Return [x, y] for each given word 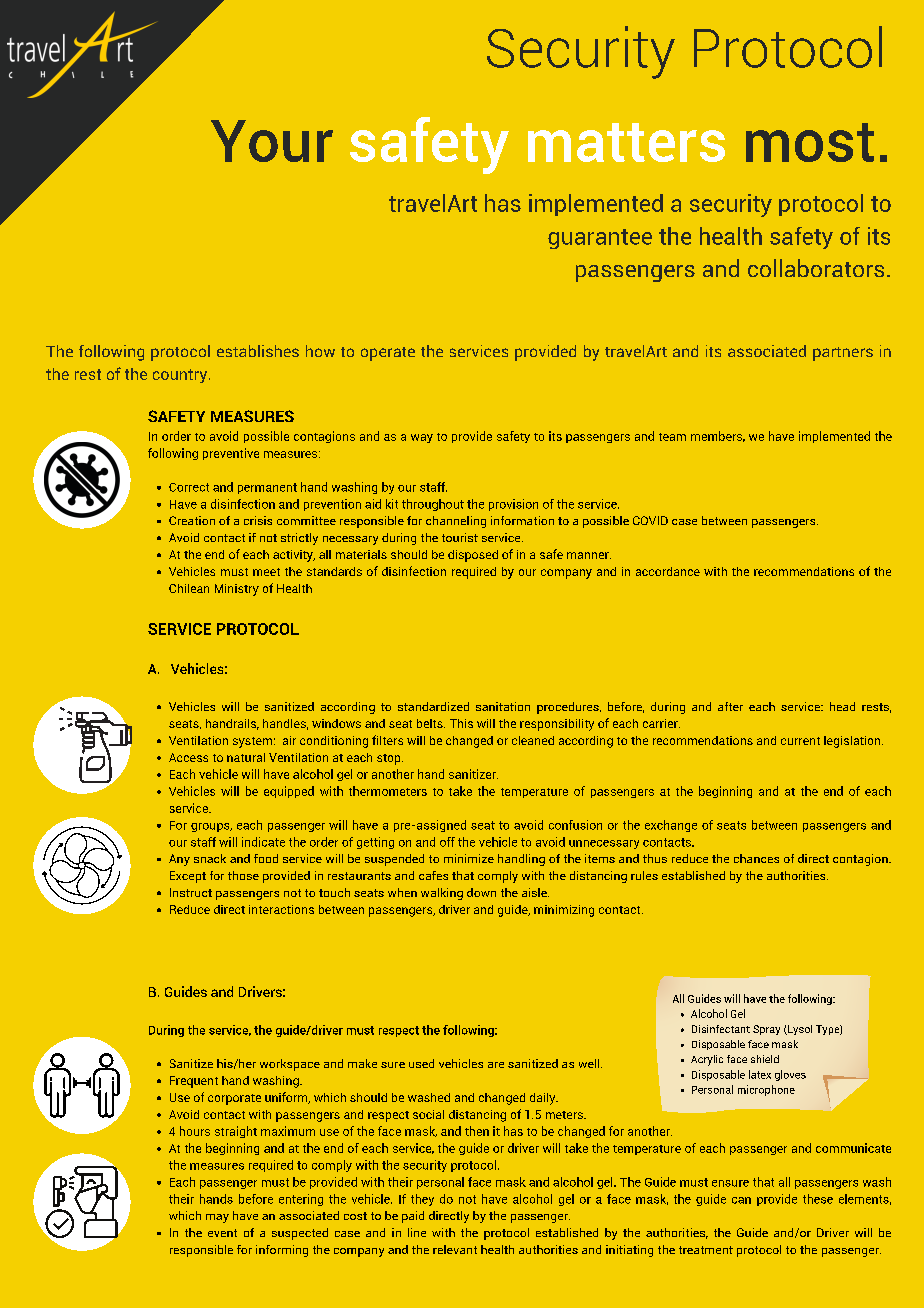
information [522, 520]
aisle [535, 892]
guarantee [600, 239]
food [266, 858]
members [718, 436]
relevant [455, 1249]
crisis [258, 520]
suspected [300, 1234]
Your [272, 141]
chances [756, 858]
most [810, 142]
